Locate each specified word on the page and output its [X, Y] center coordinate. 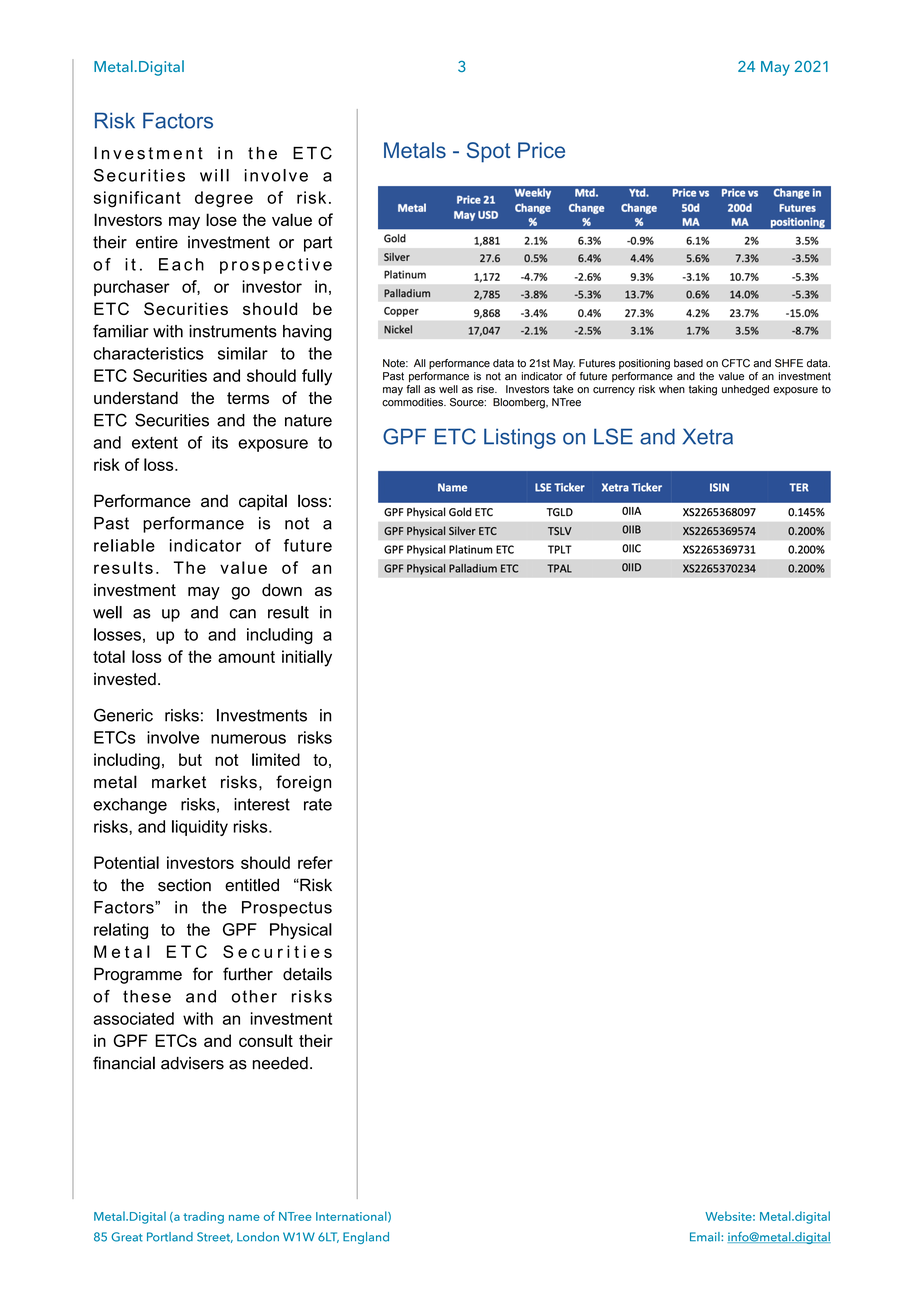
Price [541, 150]
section [184, 885]
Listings [520, 438]
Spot [488, 152]
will [214, 175]
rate [318, 804]
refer [315, 862]
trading [203, 1217]
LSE [613, 436]
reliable [124, 545]
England [366, 1238]
